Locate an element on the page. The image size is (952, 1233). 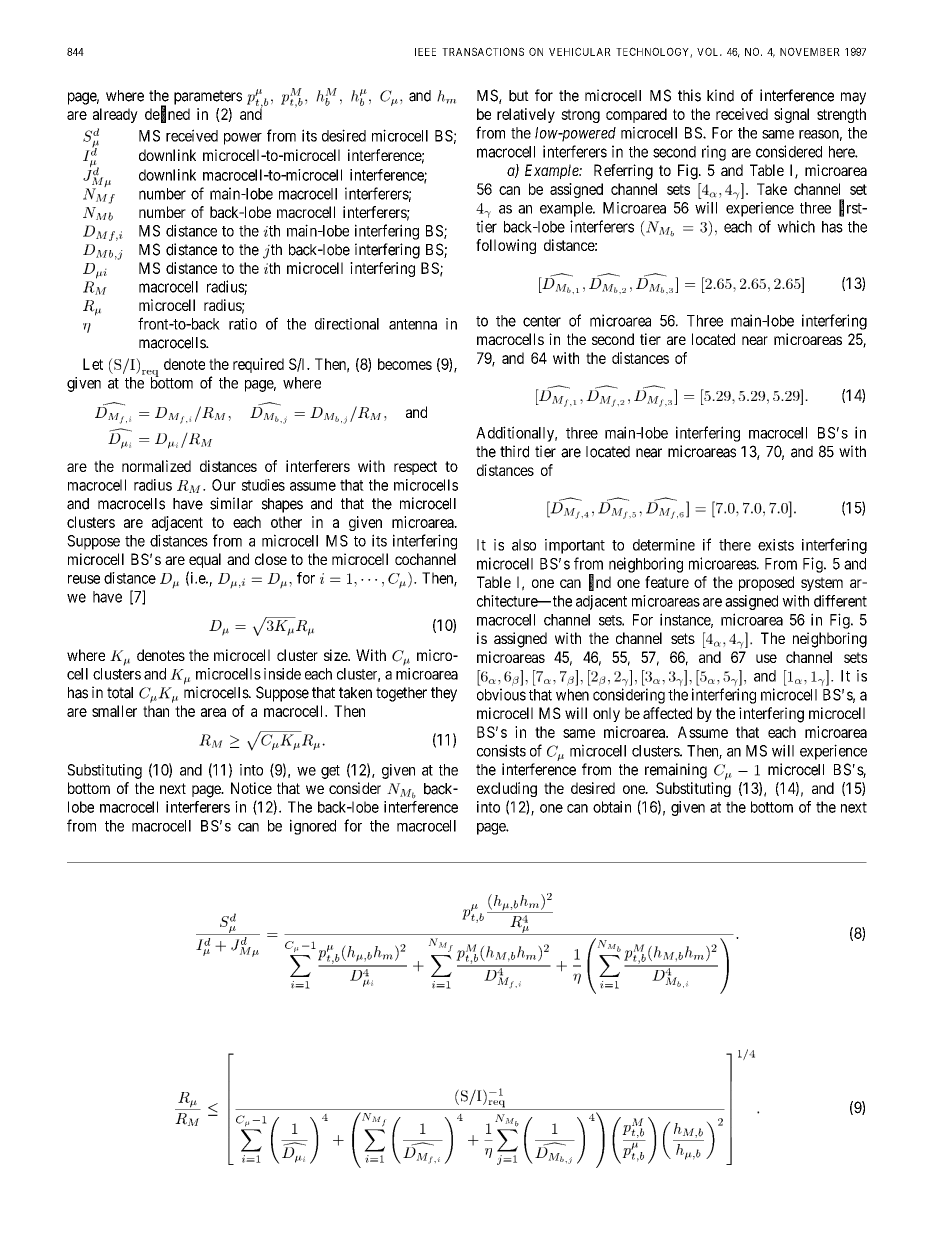
excluding is located at coordinates (507, 789).
